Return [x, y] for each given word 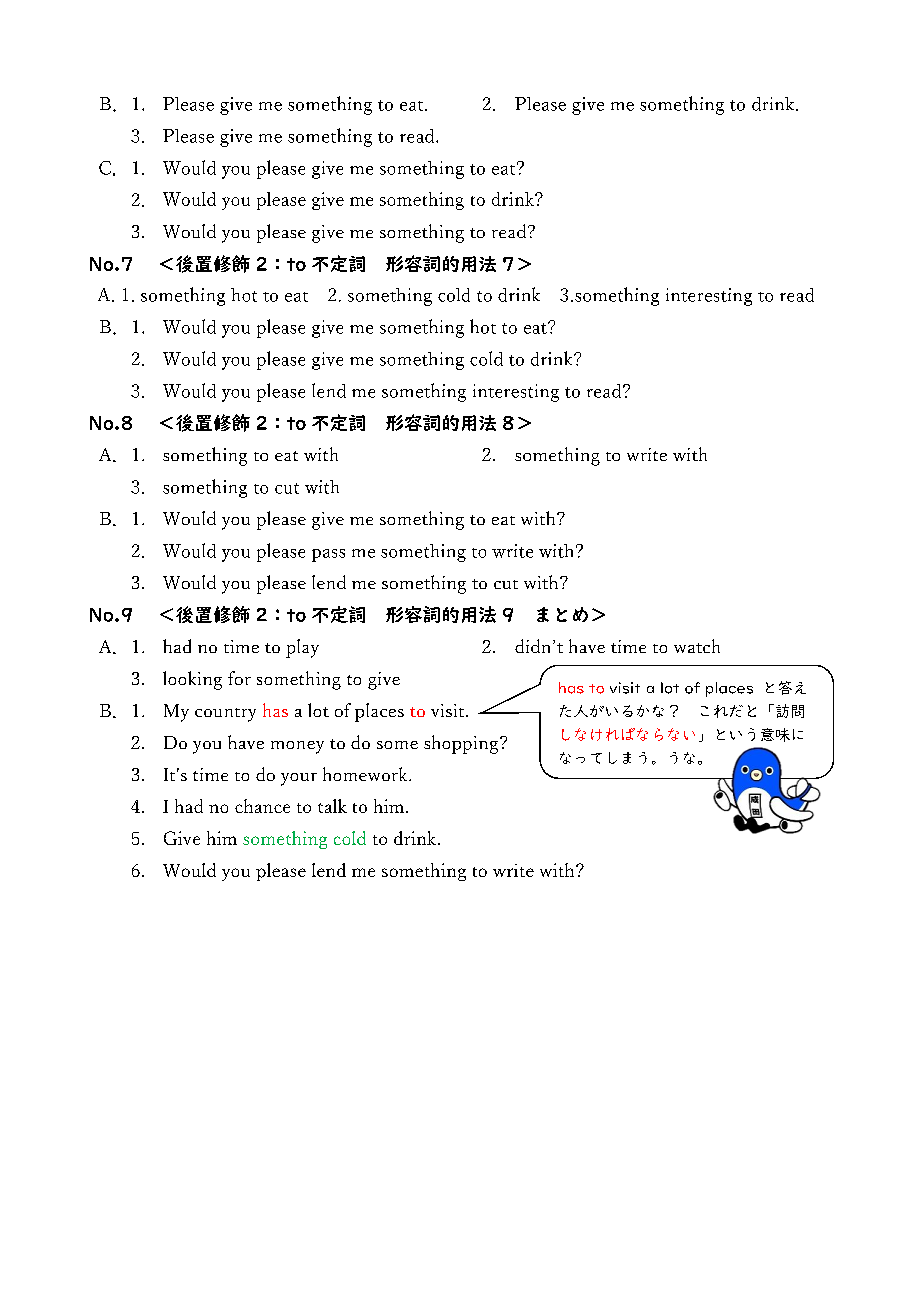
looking [192, 680]
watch [697, 646]
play [302, 648]
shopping [461, 744]
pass [328, 555]
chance [262, 806]
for [239, 678]
